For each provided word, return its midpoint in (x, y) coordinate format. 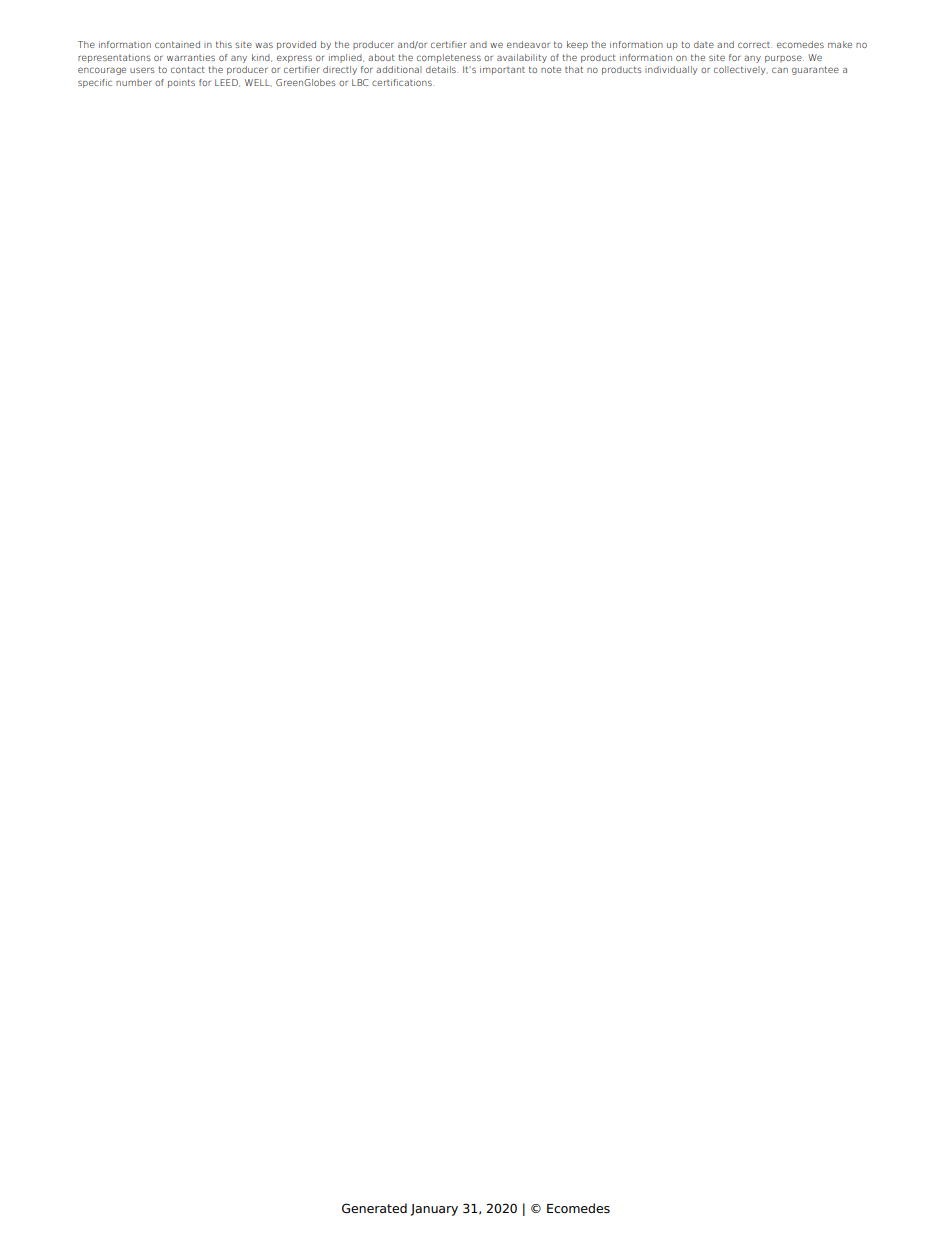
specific (95, 83)
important (502, 70)
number (134, 82)
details (442, 69)
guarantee (815, 70)
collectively (740, 70)
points (181, 83)
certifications (403, 82)
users (142, 70)
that (574, 69)
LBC (360, 82)
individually (671, 70)
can (780, 70)
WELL (258, 83)
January (434, 1210)
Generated (374, 1208)
